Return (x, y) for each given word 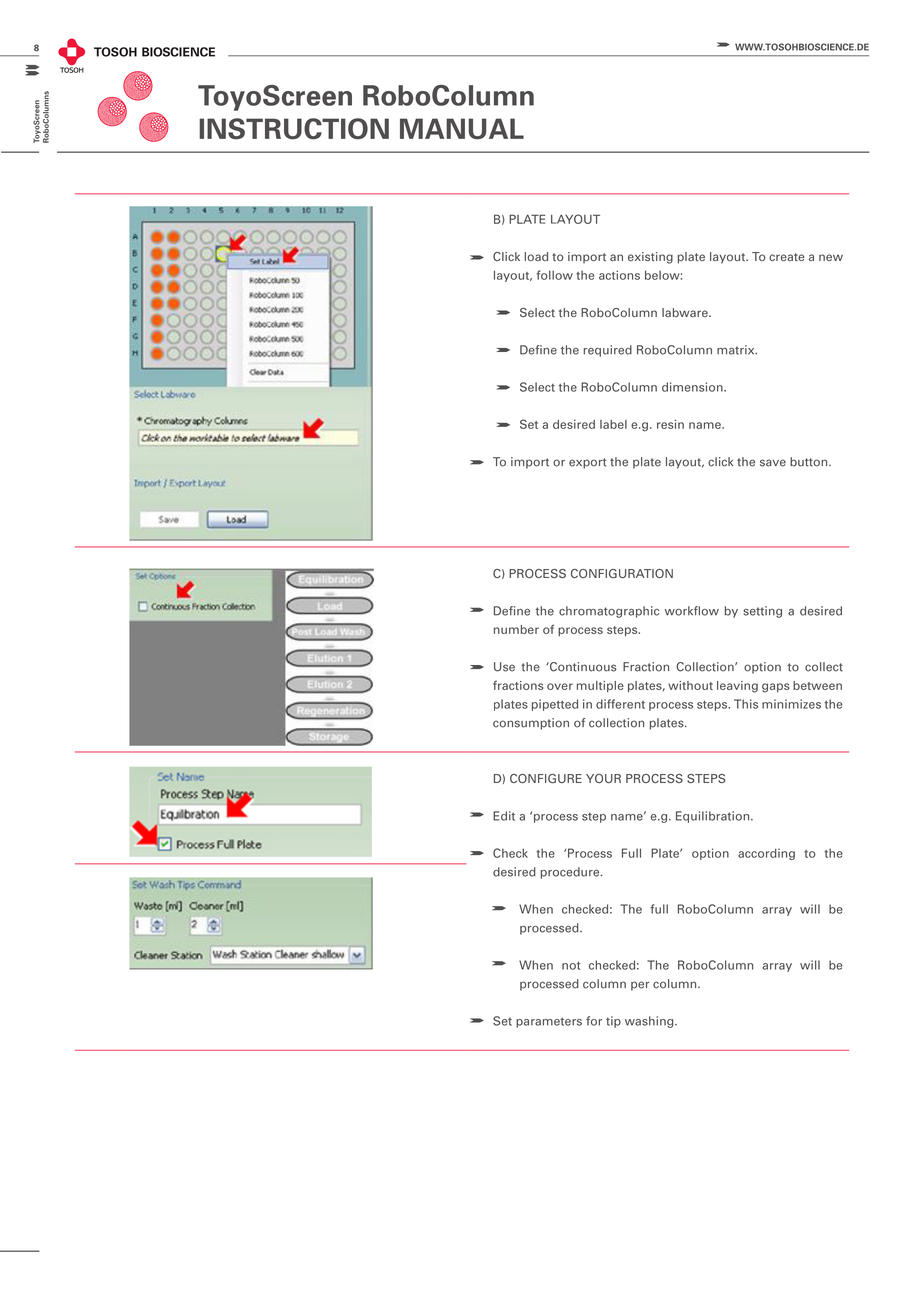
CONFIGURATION (622, 573)
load (536, 256)
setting (762, 612)
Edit (504, 816)
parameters (549, 1022)
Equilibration (714, 817)
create (786, 257)
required (608, 351)
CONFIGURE (546, 778)
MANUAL (462, 129)
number (516, 629)
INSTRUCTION (294, 129)
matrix (737, 350)
